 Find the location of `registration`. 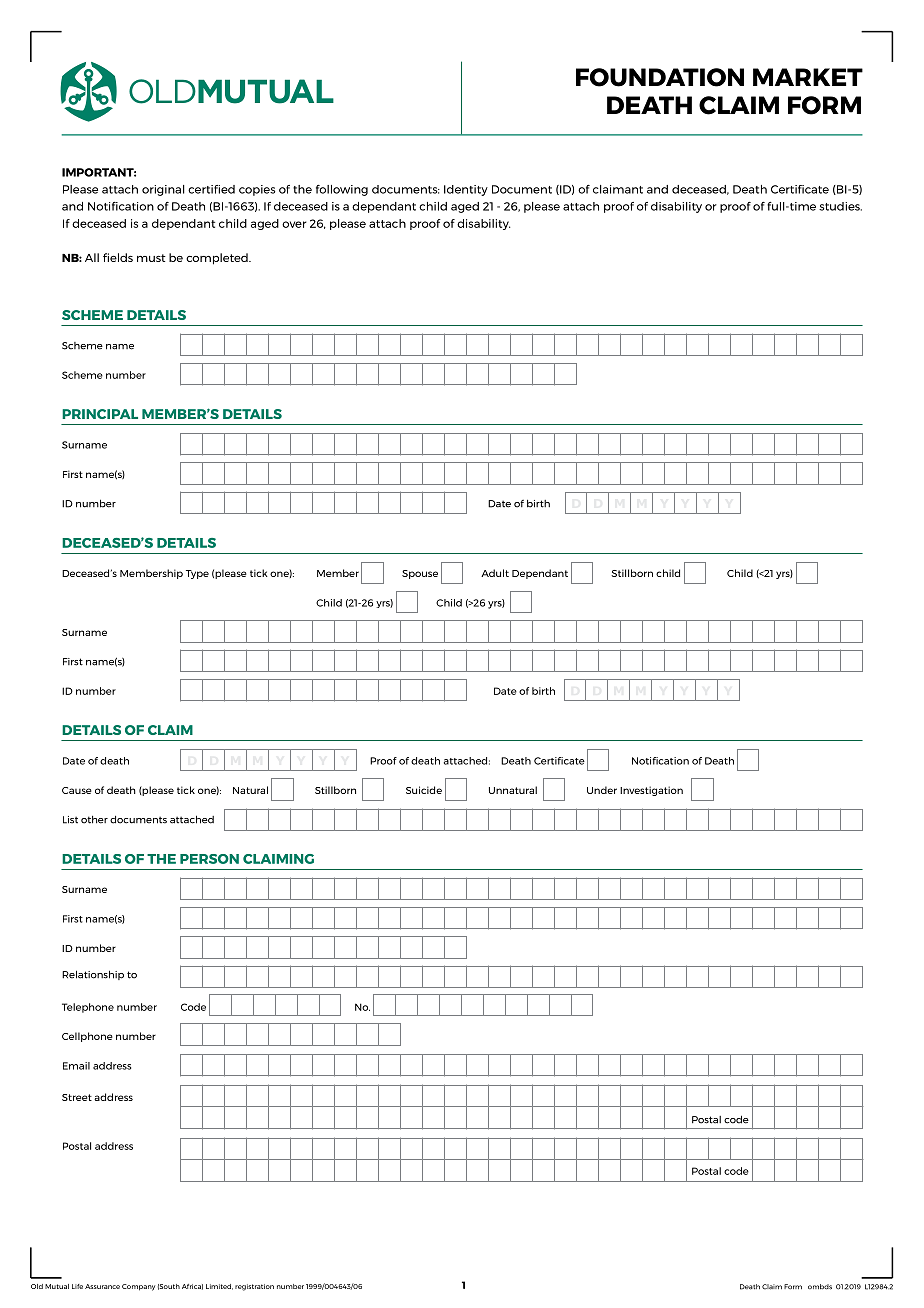

registration is located at coordinates (254, 1287).
